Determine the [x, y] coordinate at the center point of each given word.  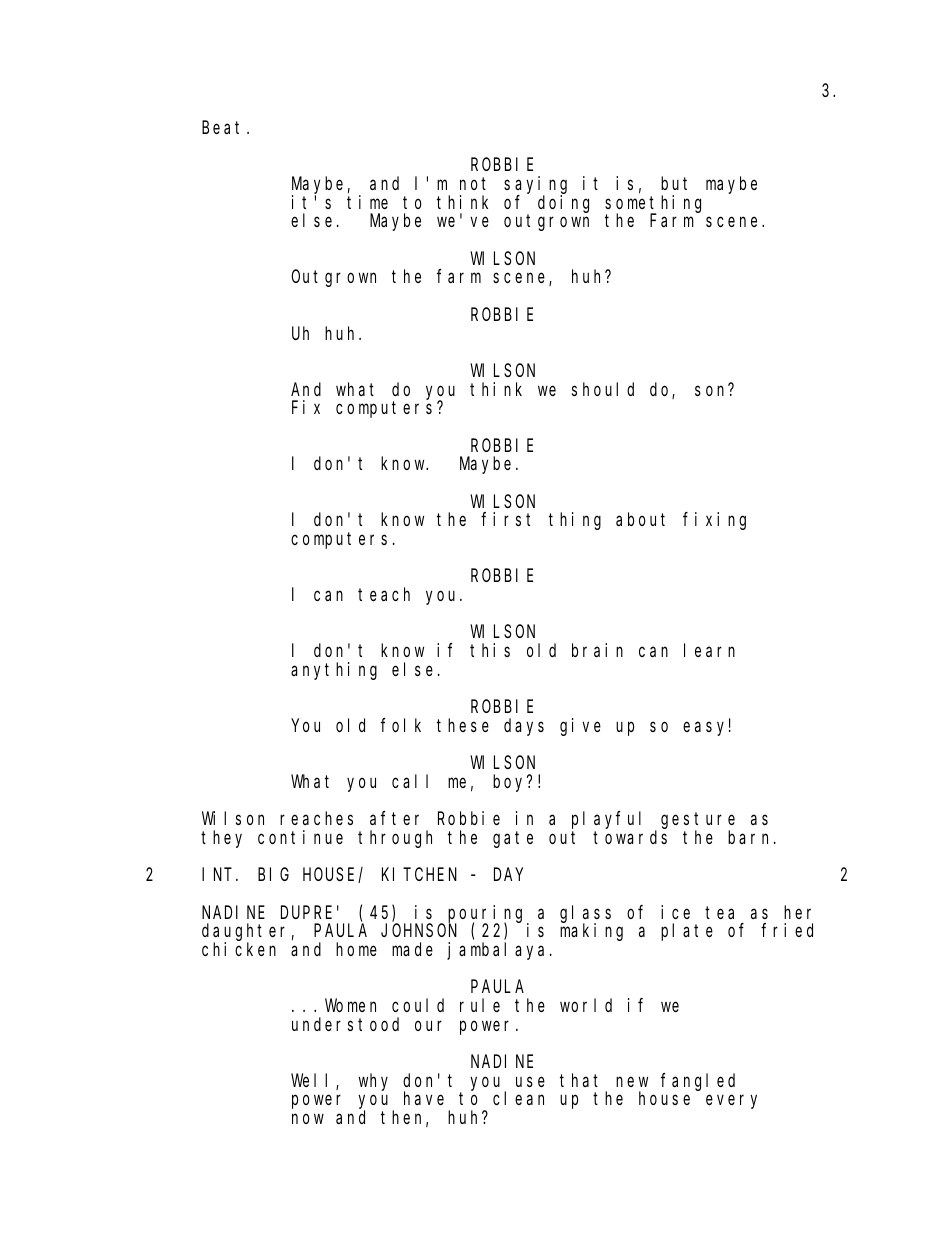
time [367, 202]
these [463, 725]
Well [314, 1081]
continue [300, 837]
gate [513, 839]
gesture [698, 822]
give [580, 727]
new [632, 1081]
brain [597, 650]
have [424, 1098]
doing [563, 204]
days [524, 727]
